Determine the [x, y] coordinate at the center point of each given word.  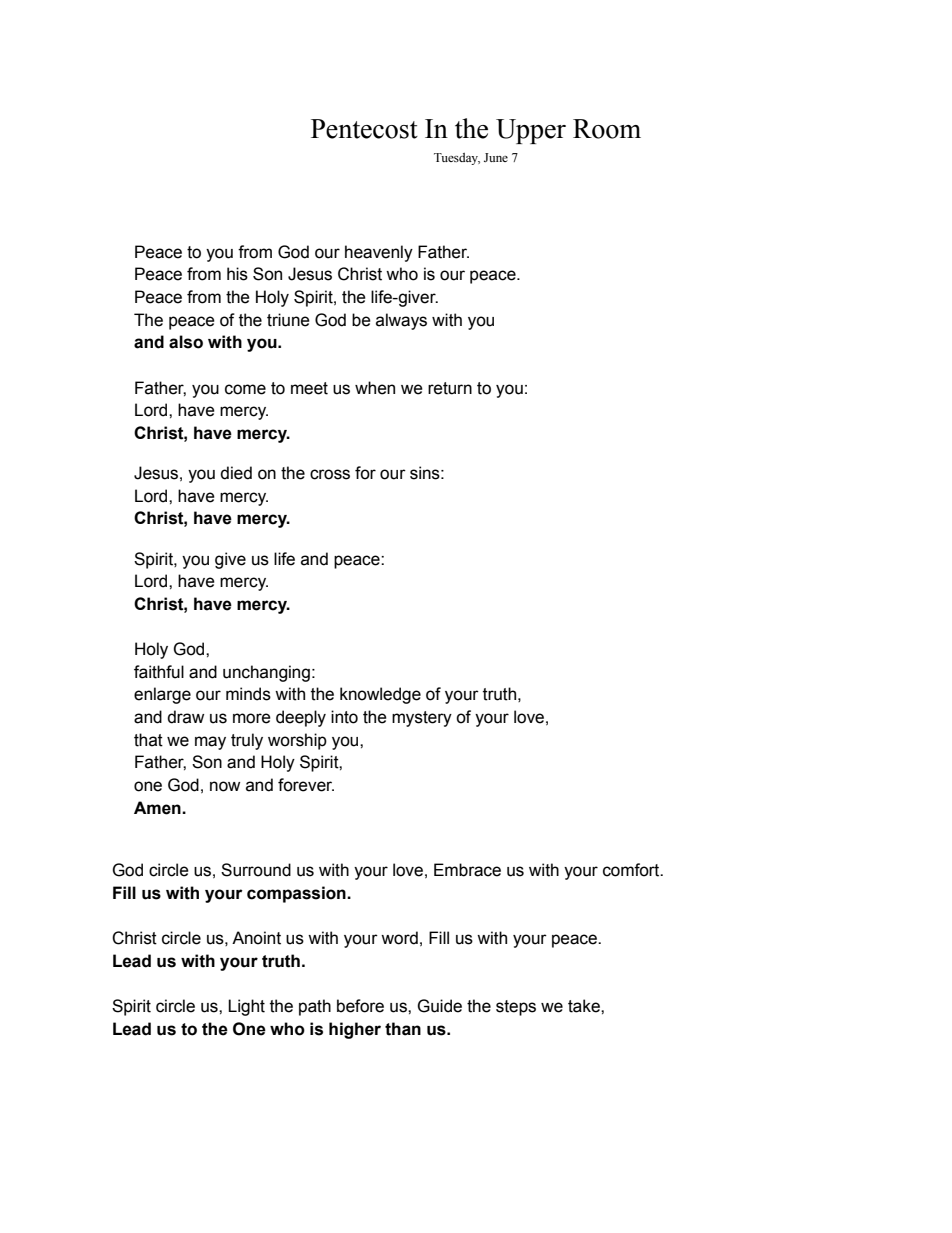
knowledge [380, 695]
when [375, 388]
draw [185, 717]
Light [246, 1007]
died [236, 473]
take [585, 1006]
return [450, 388]
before [360, 1006]
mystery [422, 719]
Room [607, 129]
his [237, 274]
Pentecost [364, 129]
